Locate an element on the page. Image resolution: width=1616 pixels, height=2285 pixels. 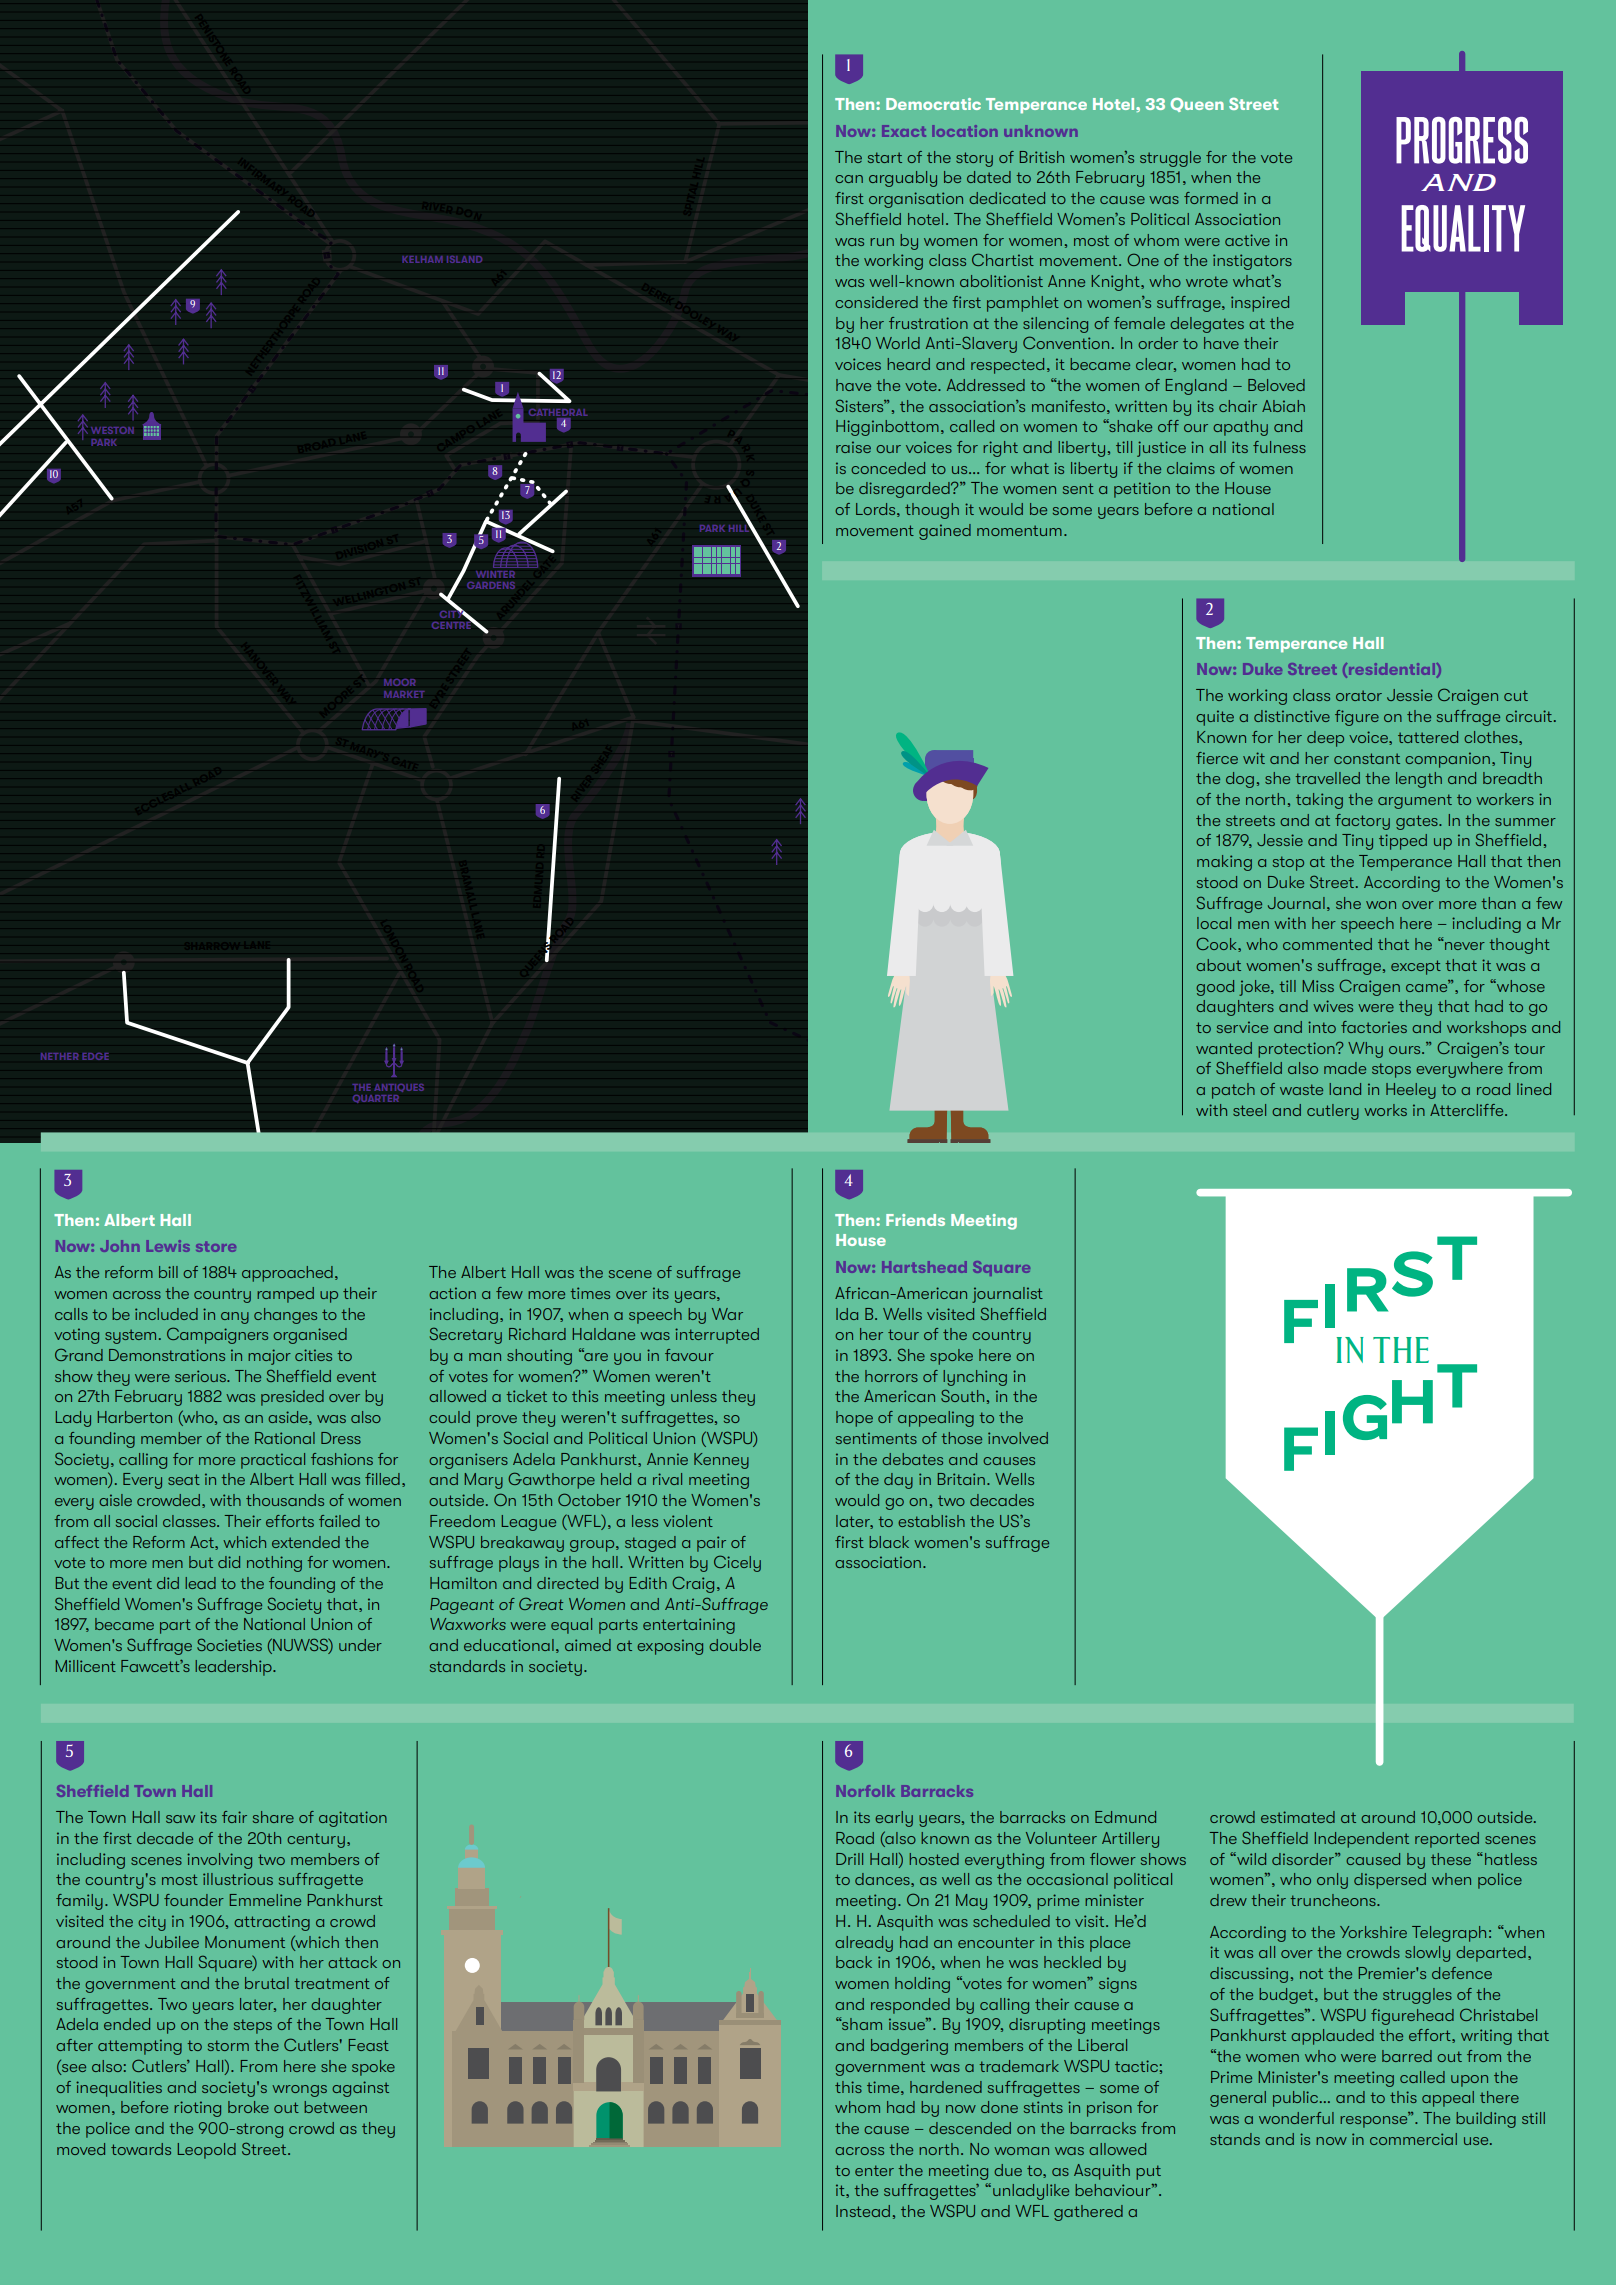
WESTON is located at coordinates (112, 430).
